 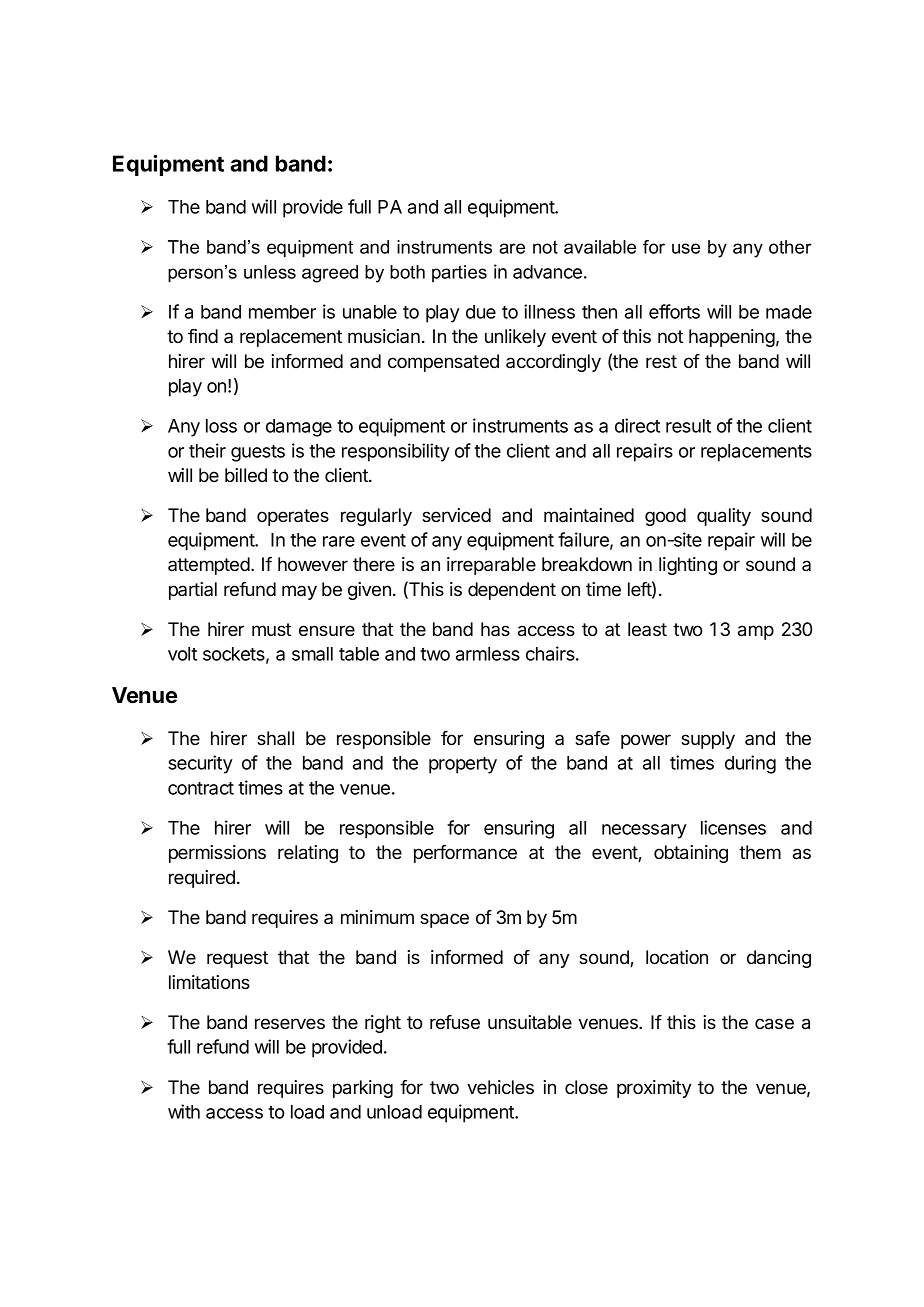 What do you see at coordinates (270, 272) in the image?
I see `unless` at bounding box center [270, 272].
